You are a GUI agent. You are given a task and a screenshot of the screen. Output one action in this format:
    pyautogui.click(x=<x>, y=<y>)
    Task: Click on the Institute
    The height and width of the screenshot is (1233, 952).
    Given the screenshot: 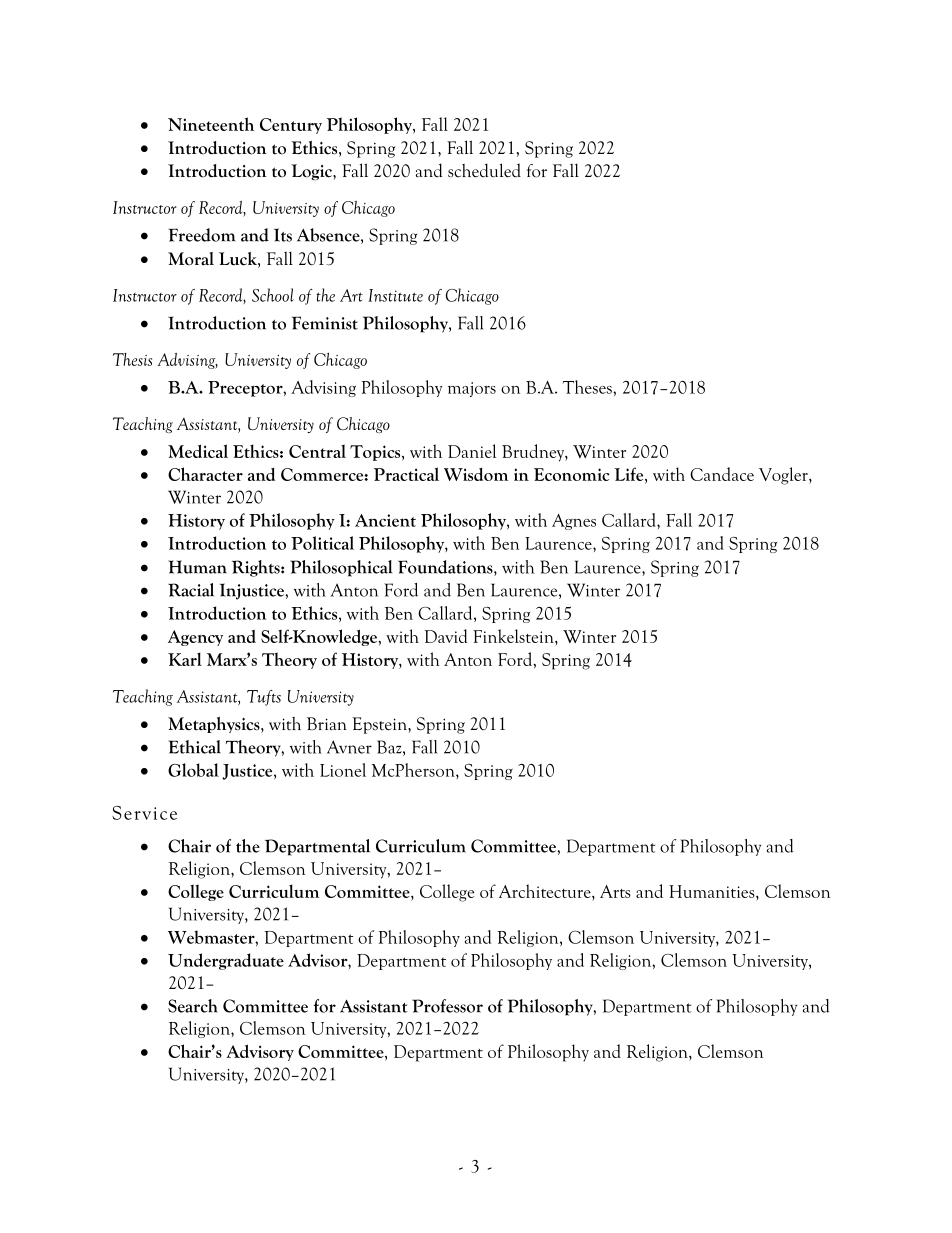 What is the action you would take?
    pyautogui.click(x=395, y=295)
